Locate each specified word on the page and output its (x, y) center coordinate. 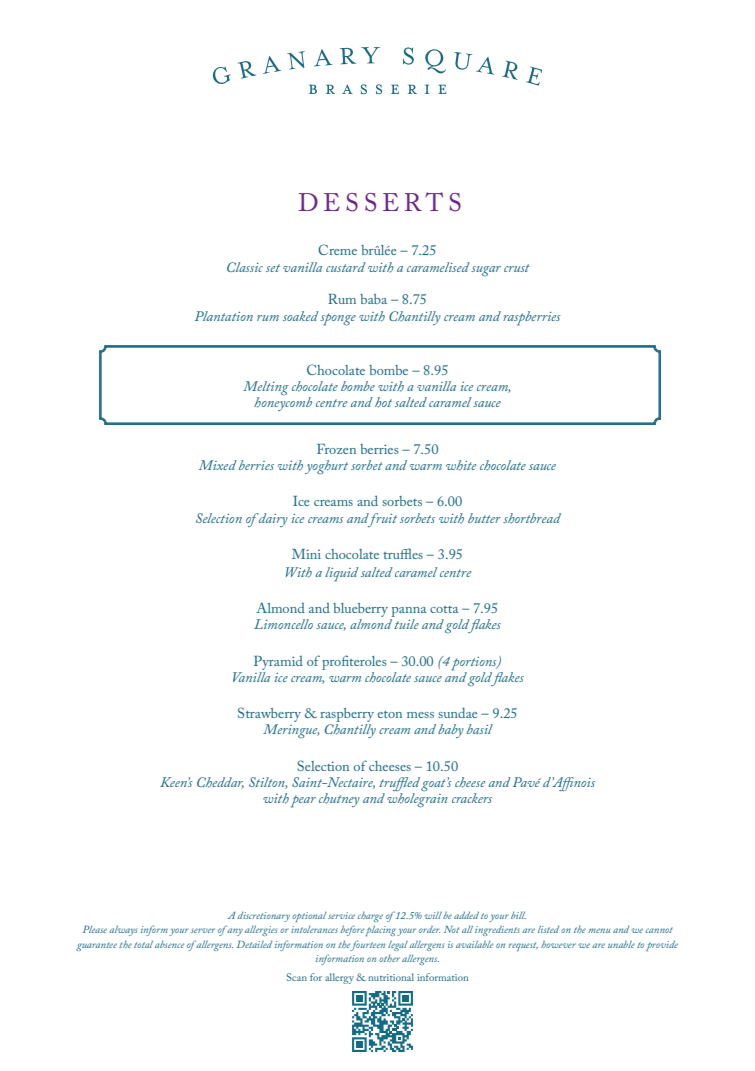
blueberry (360, 610)
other (389, 958)
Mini (306, 554)
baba (373, 299)
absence (169, 944)
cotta (444, 609)
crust (517, 268)
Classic (245, 267)
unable (621, 944)
